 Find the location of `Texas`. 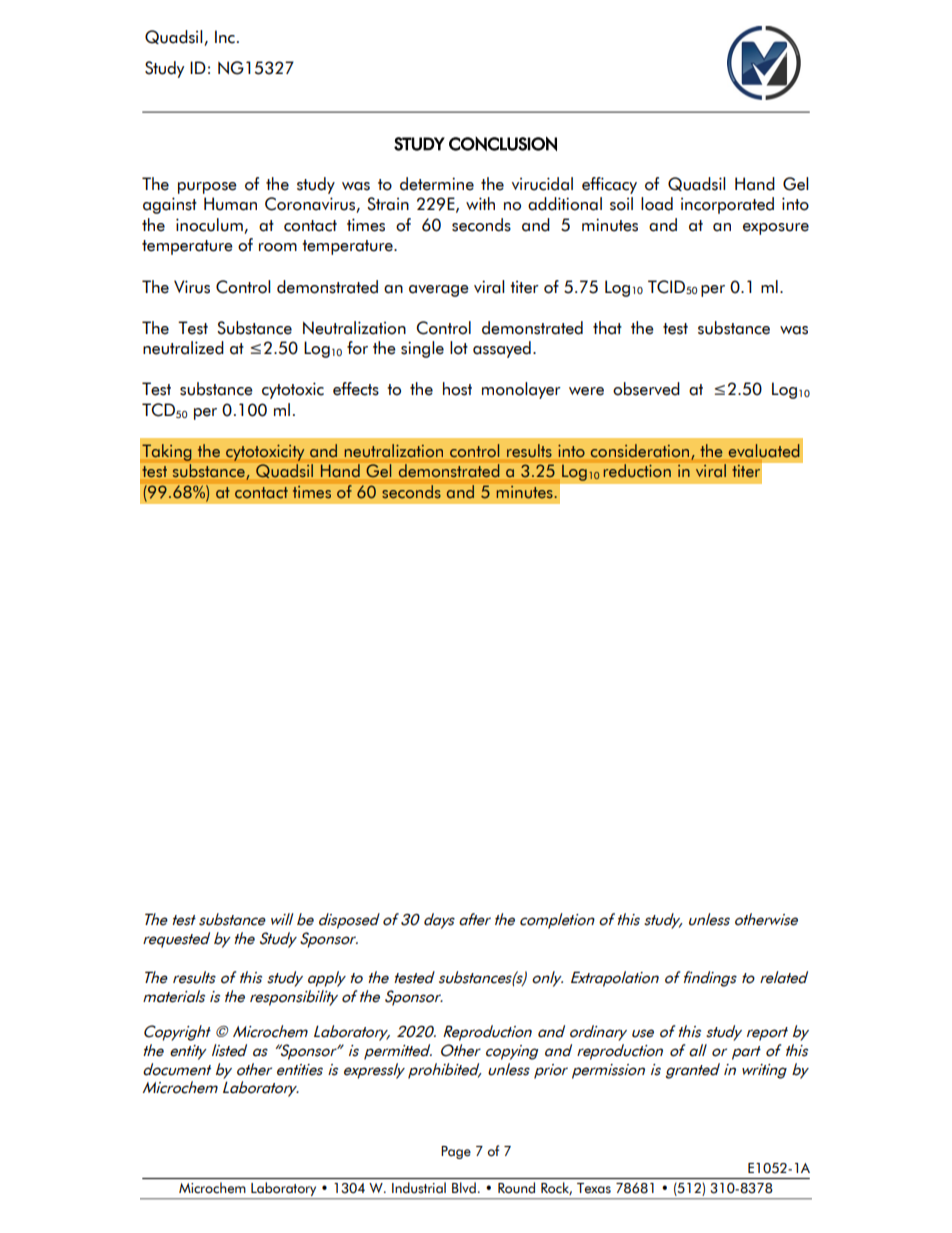

Texas is located at coordinates (594, 1188).
